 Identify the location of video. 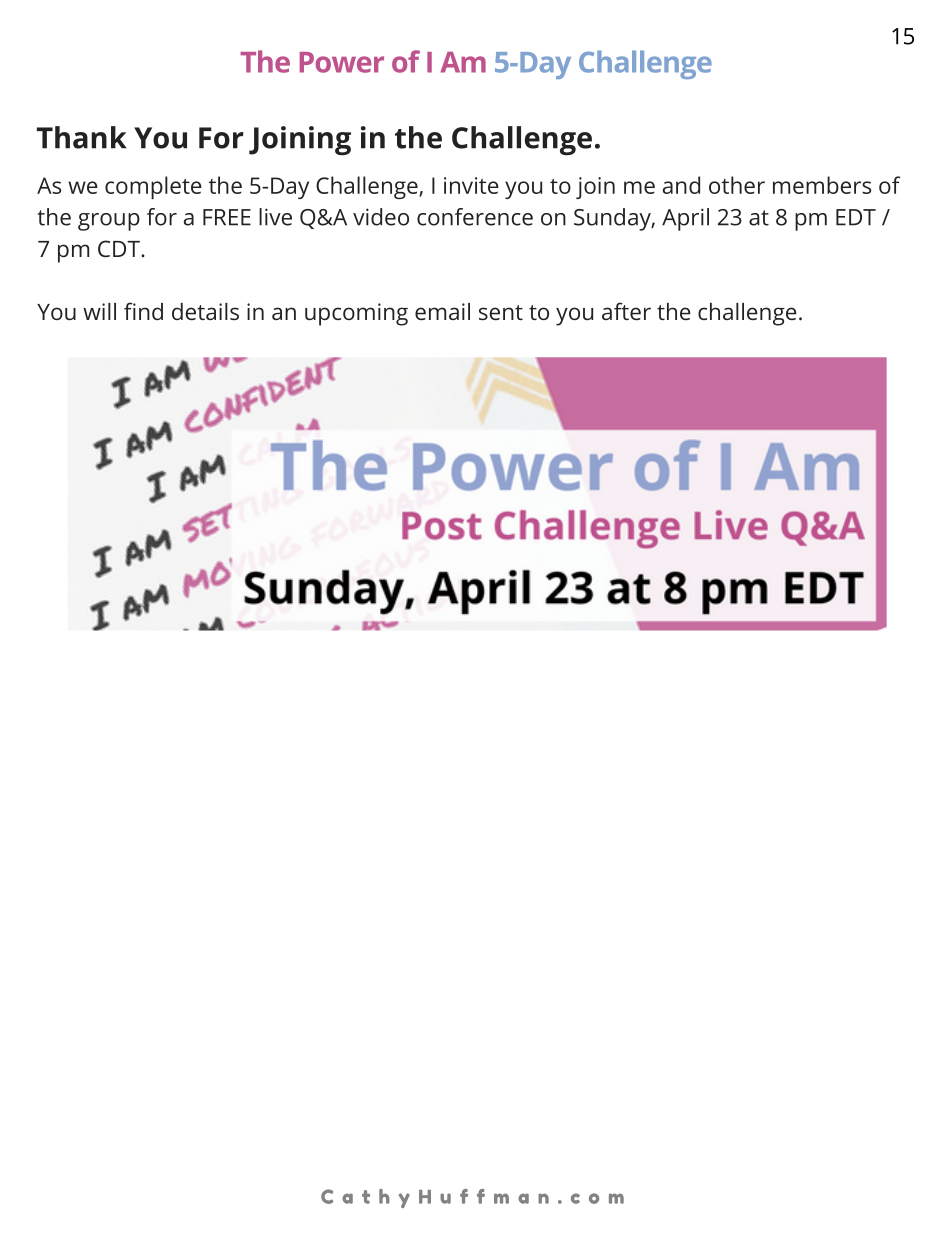
(381, 217).
